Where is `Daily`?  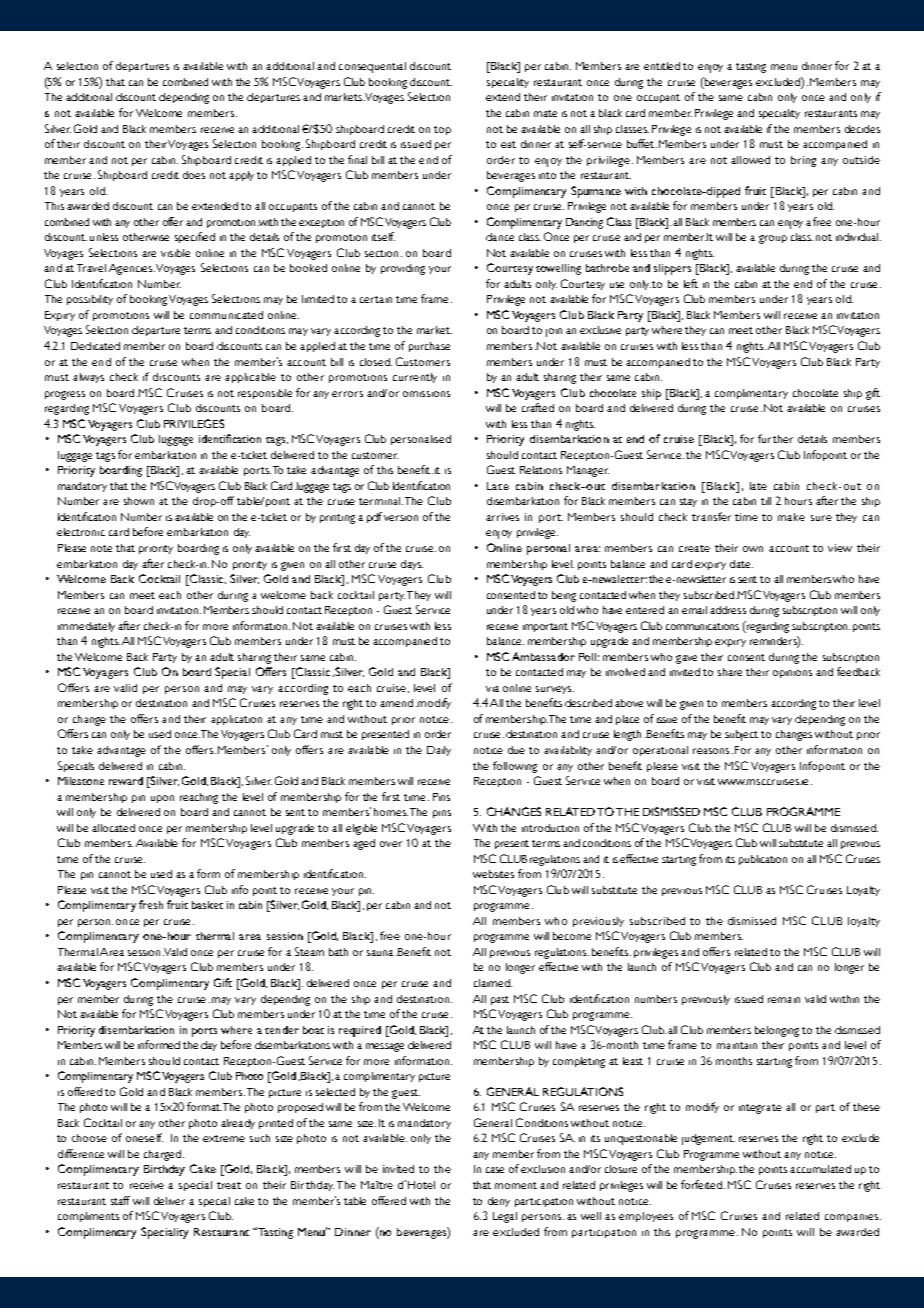
Daily is located at coordinates (439, 751).
